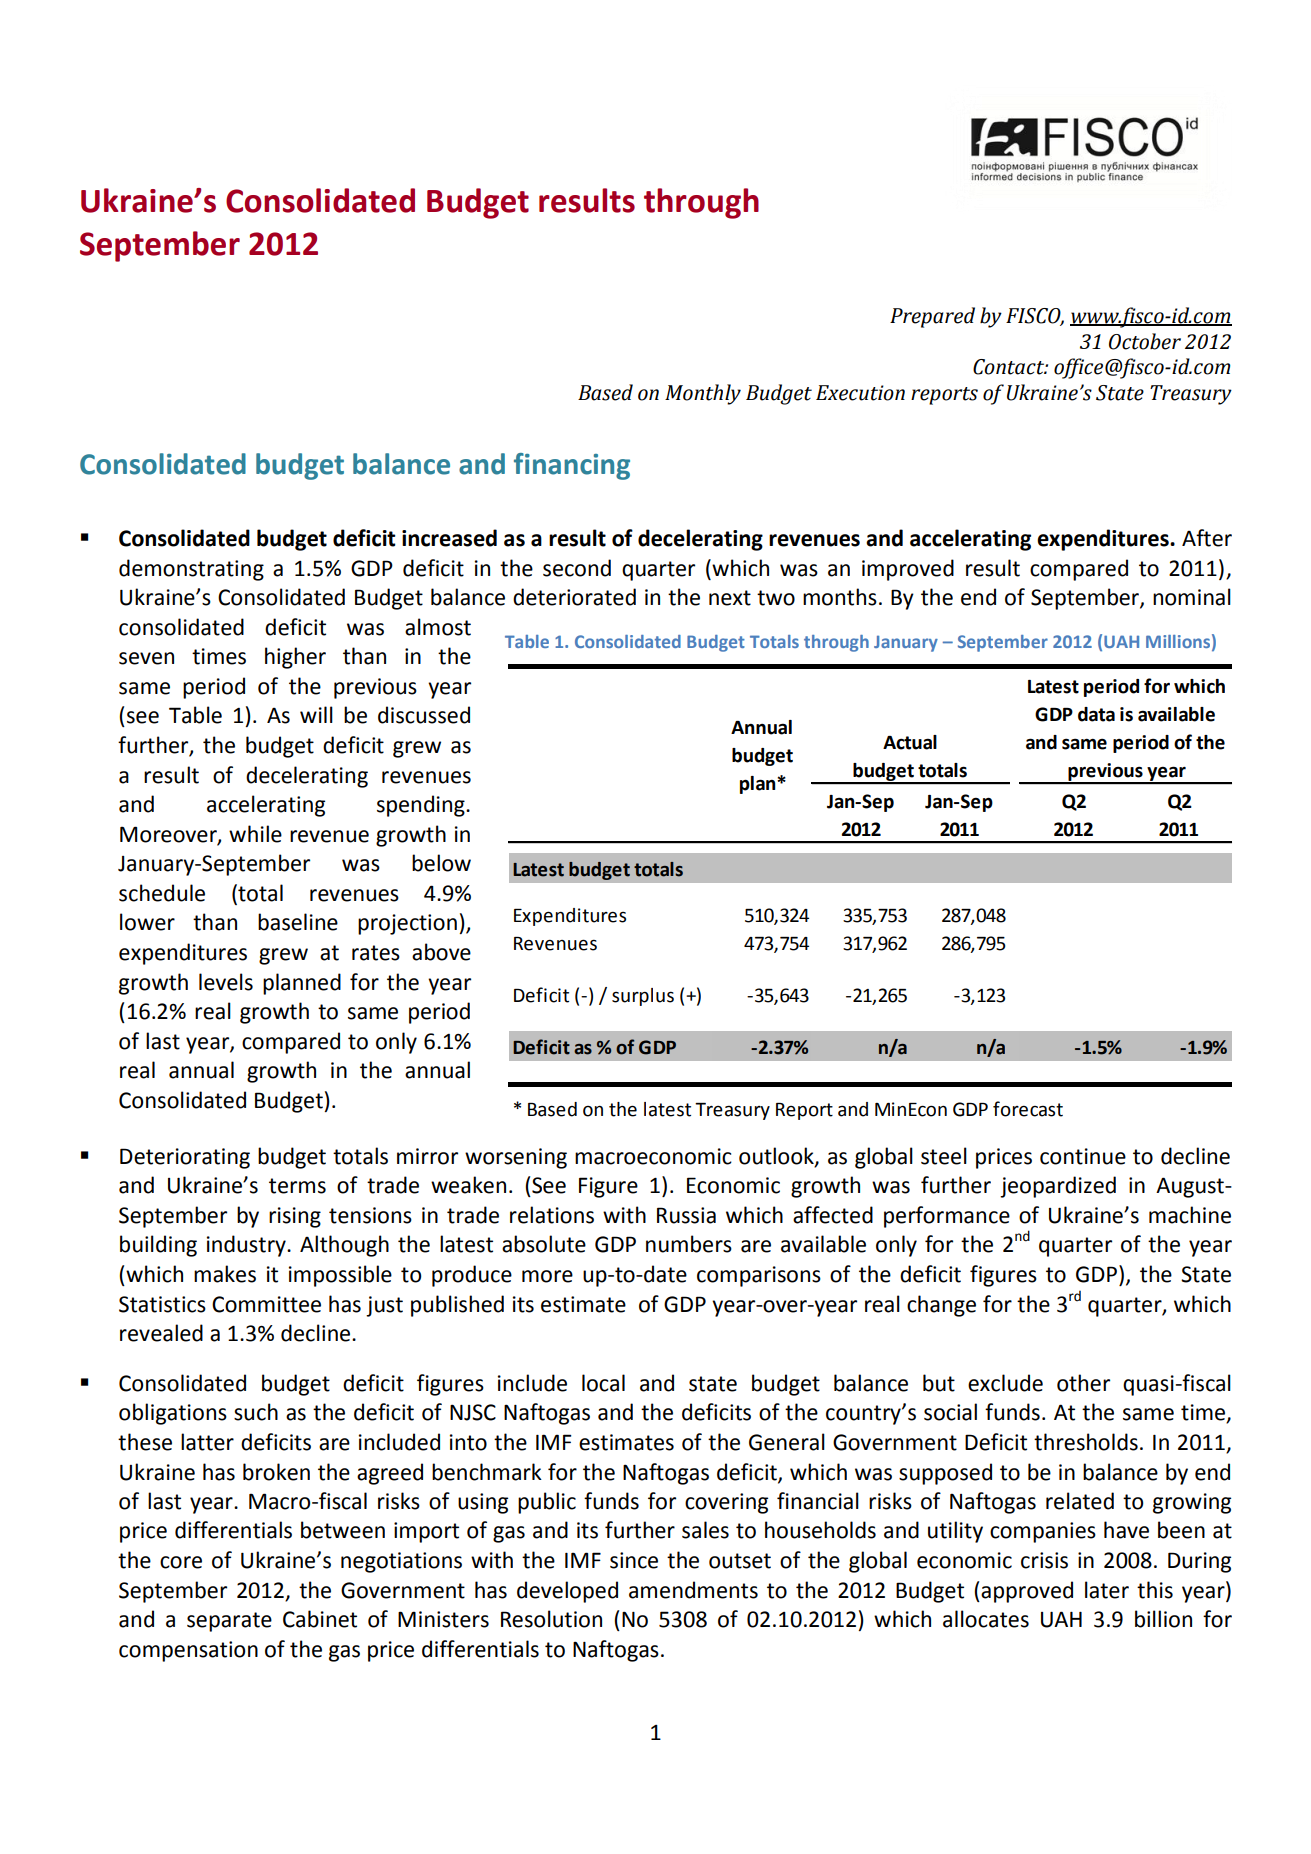 The height and width of the image is (1854, 1311). Describe the element at coordinates (910, 742) in the image. I see `Actual` at that location.
